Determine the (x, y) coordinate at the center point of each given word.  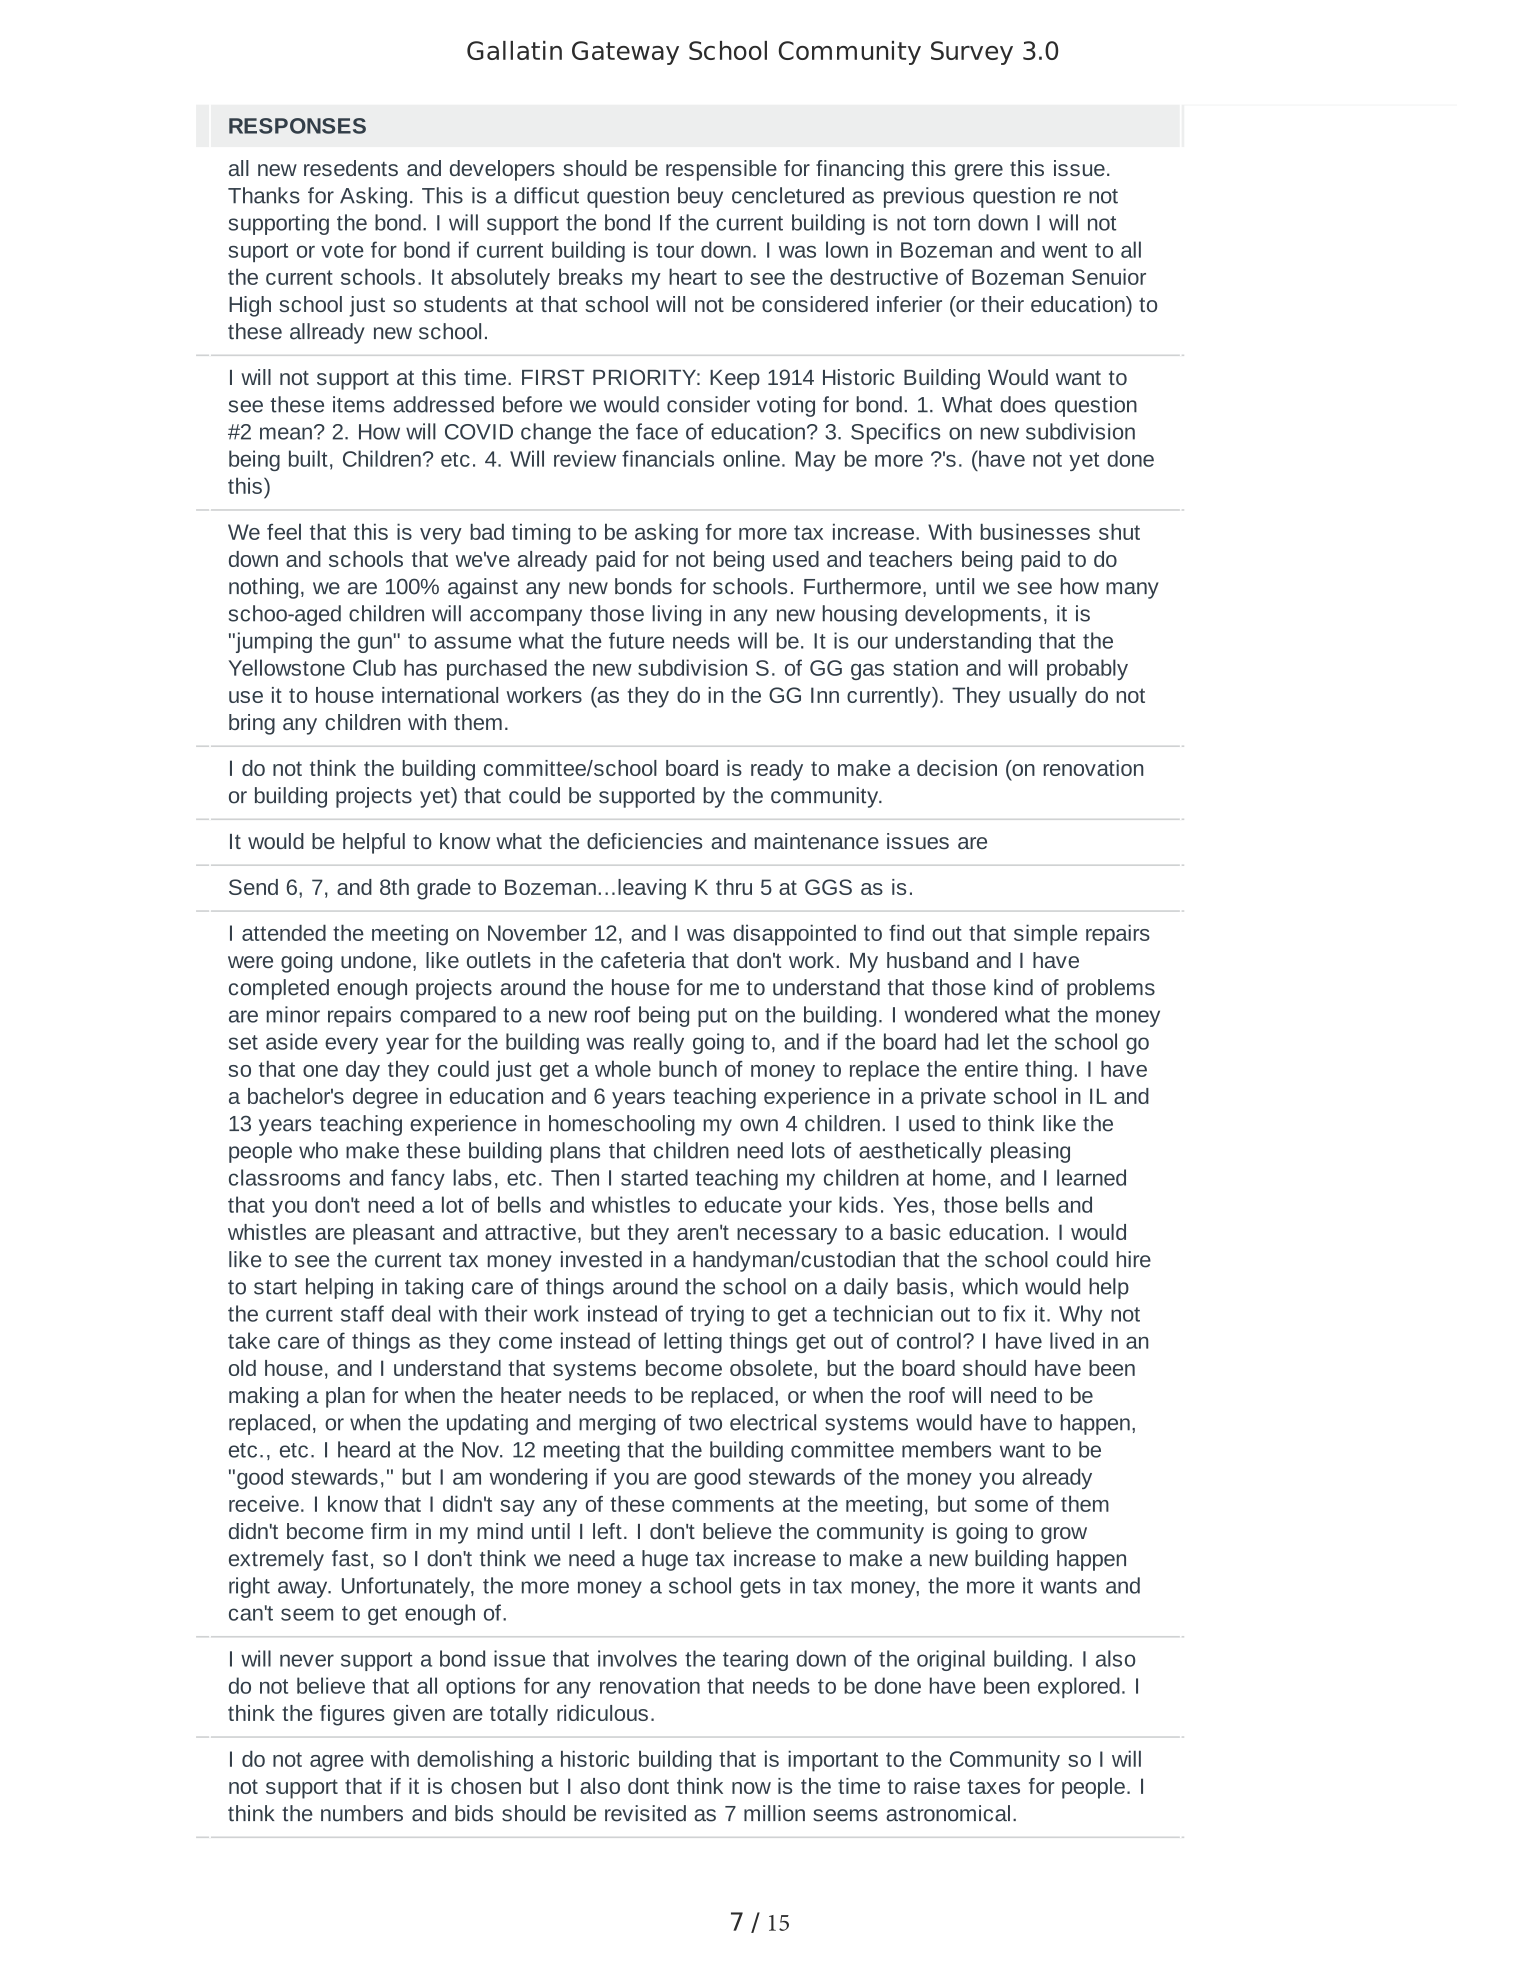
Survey (972, 53)
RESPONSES (297, 126)
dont (648, 1786)
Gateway (625, 53)
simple (1046, 935)
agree (337, 1763)
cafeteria (643, 960)
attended (284, 932)
